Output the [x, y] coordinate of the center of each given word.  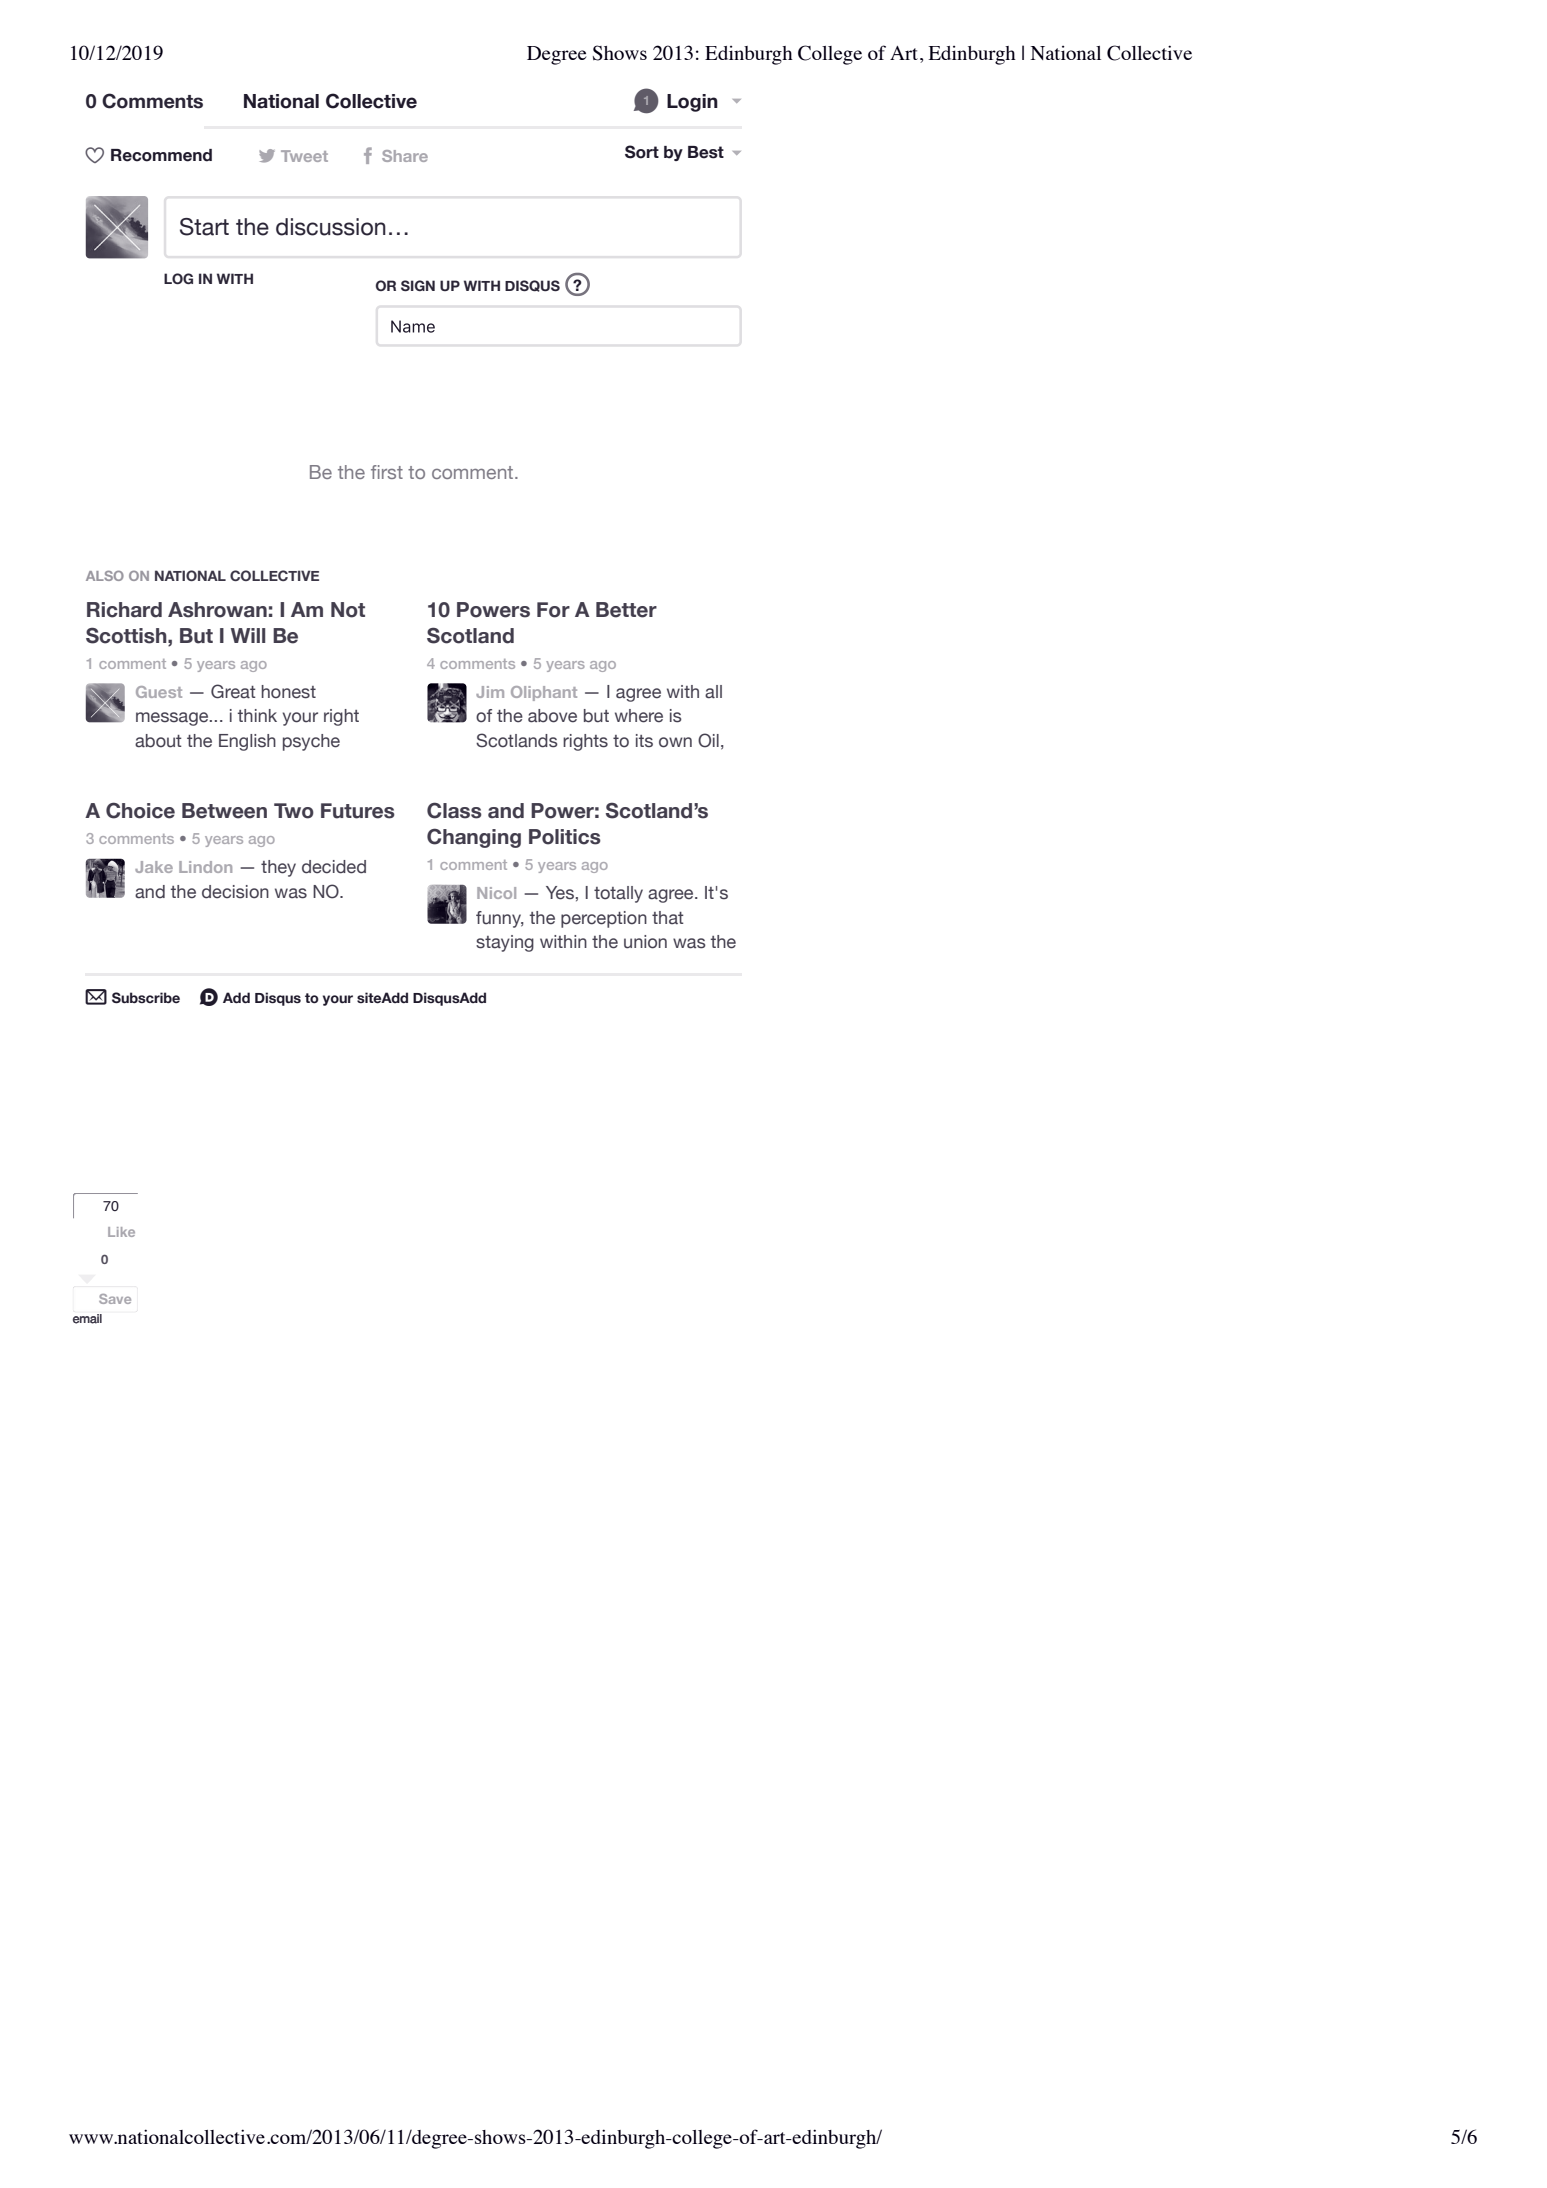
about [158, 741]
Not [348, 610]
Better [626, 610]
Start [204, 227]
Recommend [161, 155]
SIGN [418, 285]
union [645, 942]
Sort [642, 152]
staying [505, 943]
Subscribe [146, 998]
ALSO [105, 575]
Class [454, 810]
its [644, 741]
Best [706, 152]
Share [405, 156]
